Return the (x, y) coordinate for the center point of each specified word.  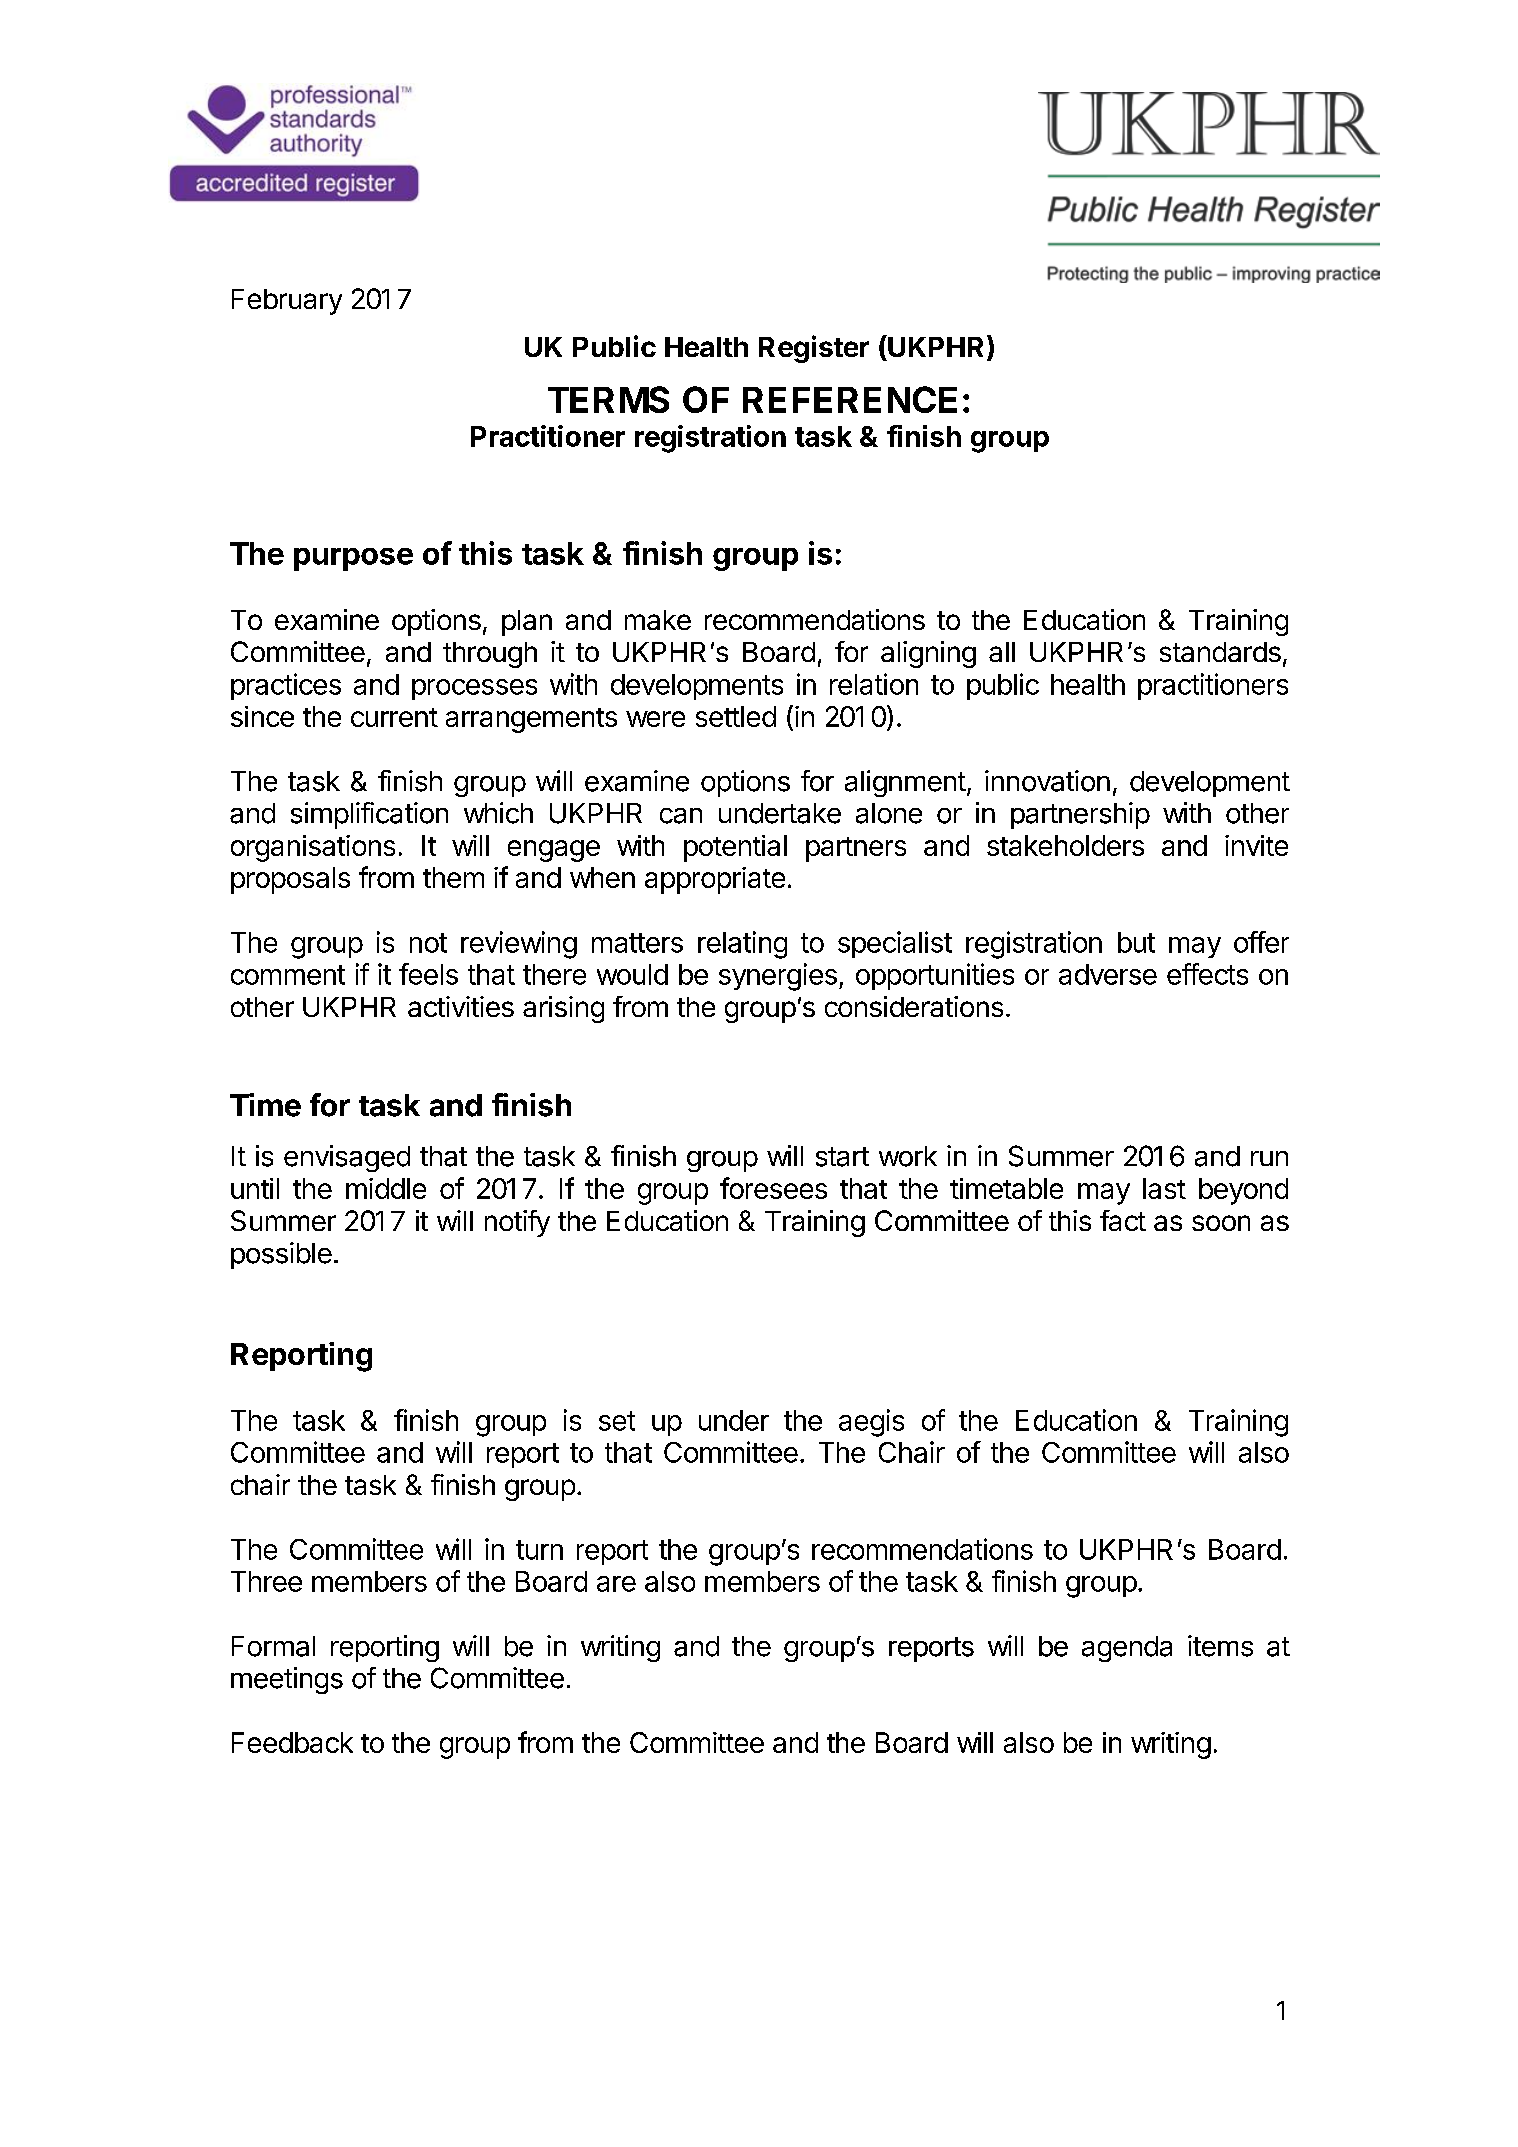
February (287, 302)
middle (386, 1188)
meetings (287, 1680)
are (616, 1584)
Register (814, 349)
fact (1123, 1220)
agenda (1127, 1649)
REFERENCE (850, 399)
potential (735, 848)
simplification (369, 815)
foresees (773, 1188)
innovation (1047, 781)
